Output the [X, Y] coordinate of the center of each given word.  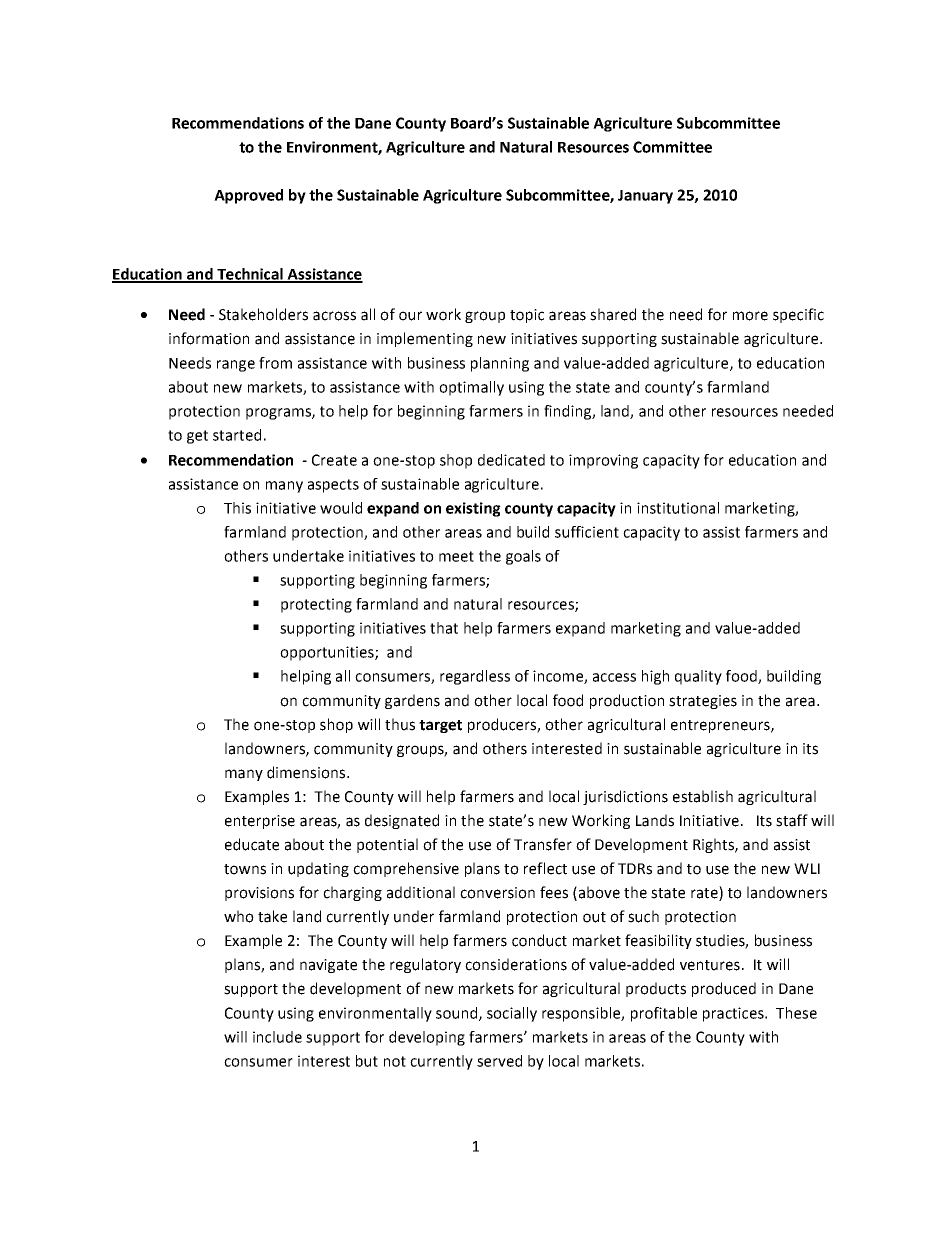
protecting [316, 605]
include [277, 1037]
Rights [714, 845]
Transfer [543, 844]
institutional [678, 508]
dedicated [511, 460]
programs [279, 414]
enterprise [260, 822]
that [444, 628]
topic [527, 316]
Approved [248, 196]
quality [698, 677]
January [645, 197]
